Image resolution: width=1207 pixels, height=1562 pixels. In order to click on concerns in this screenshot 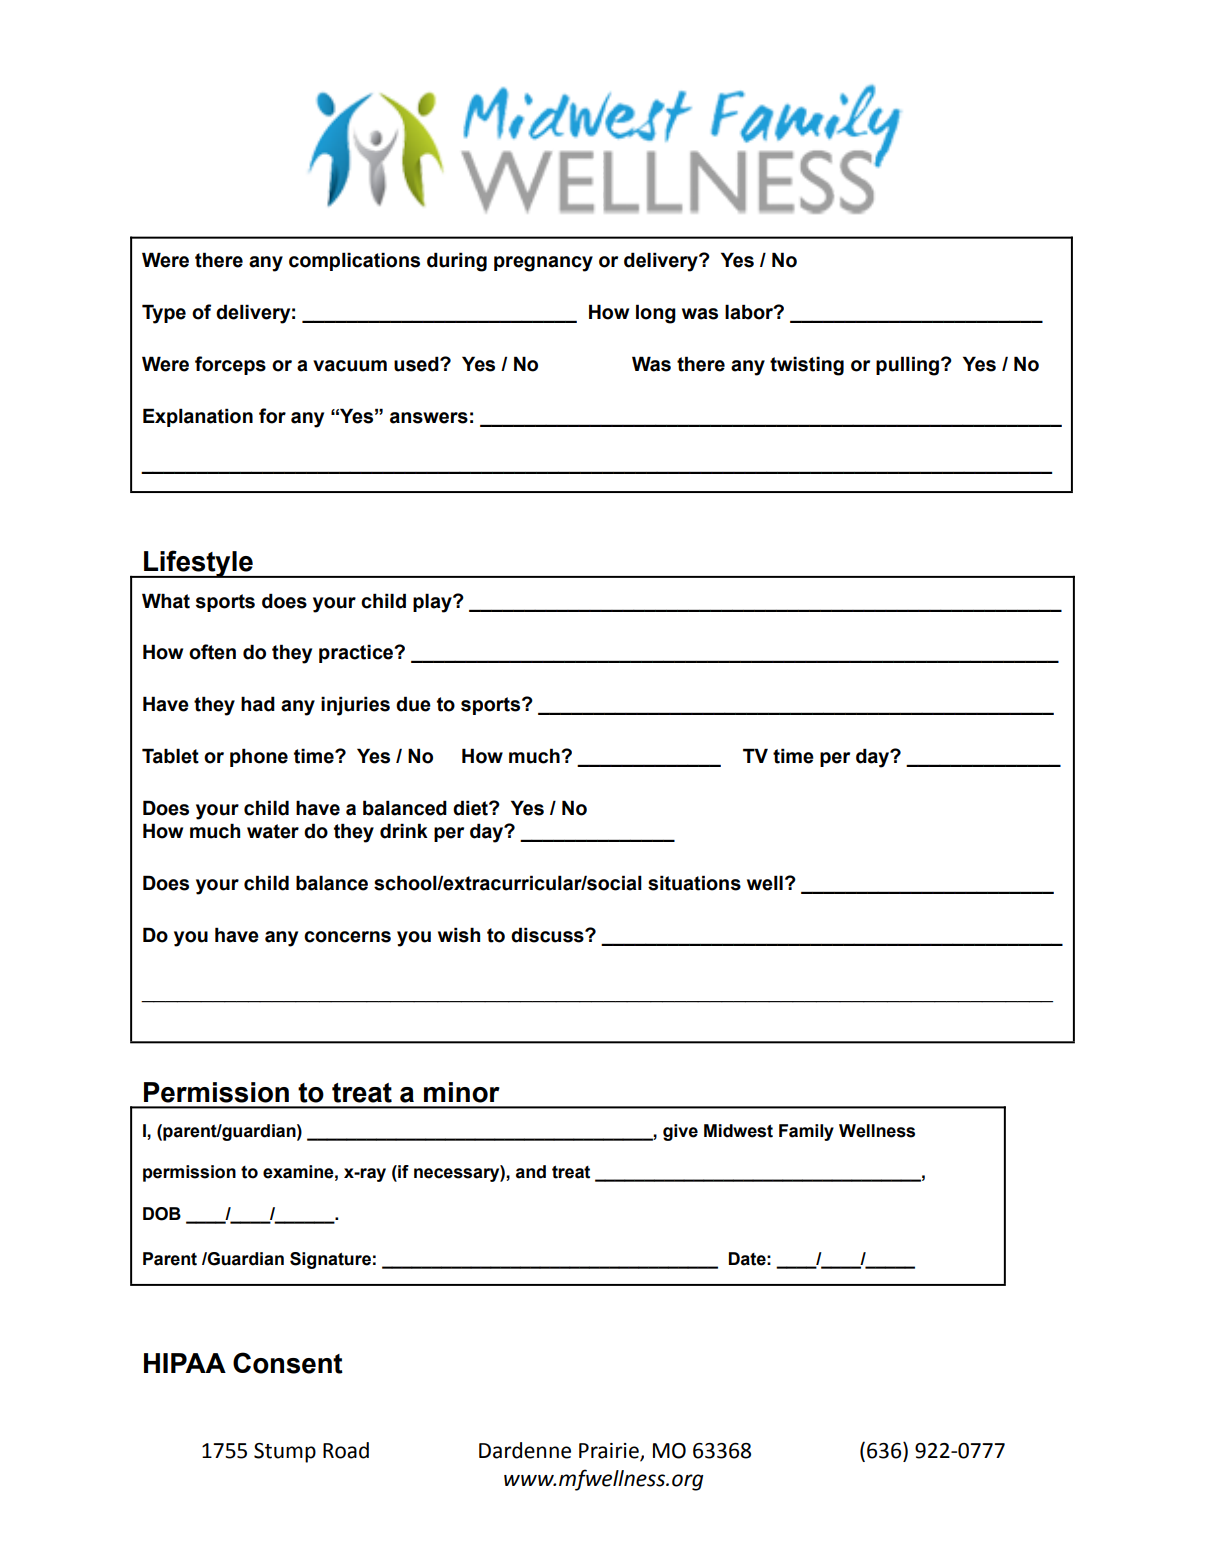, I will do `click(347, 937)`.
